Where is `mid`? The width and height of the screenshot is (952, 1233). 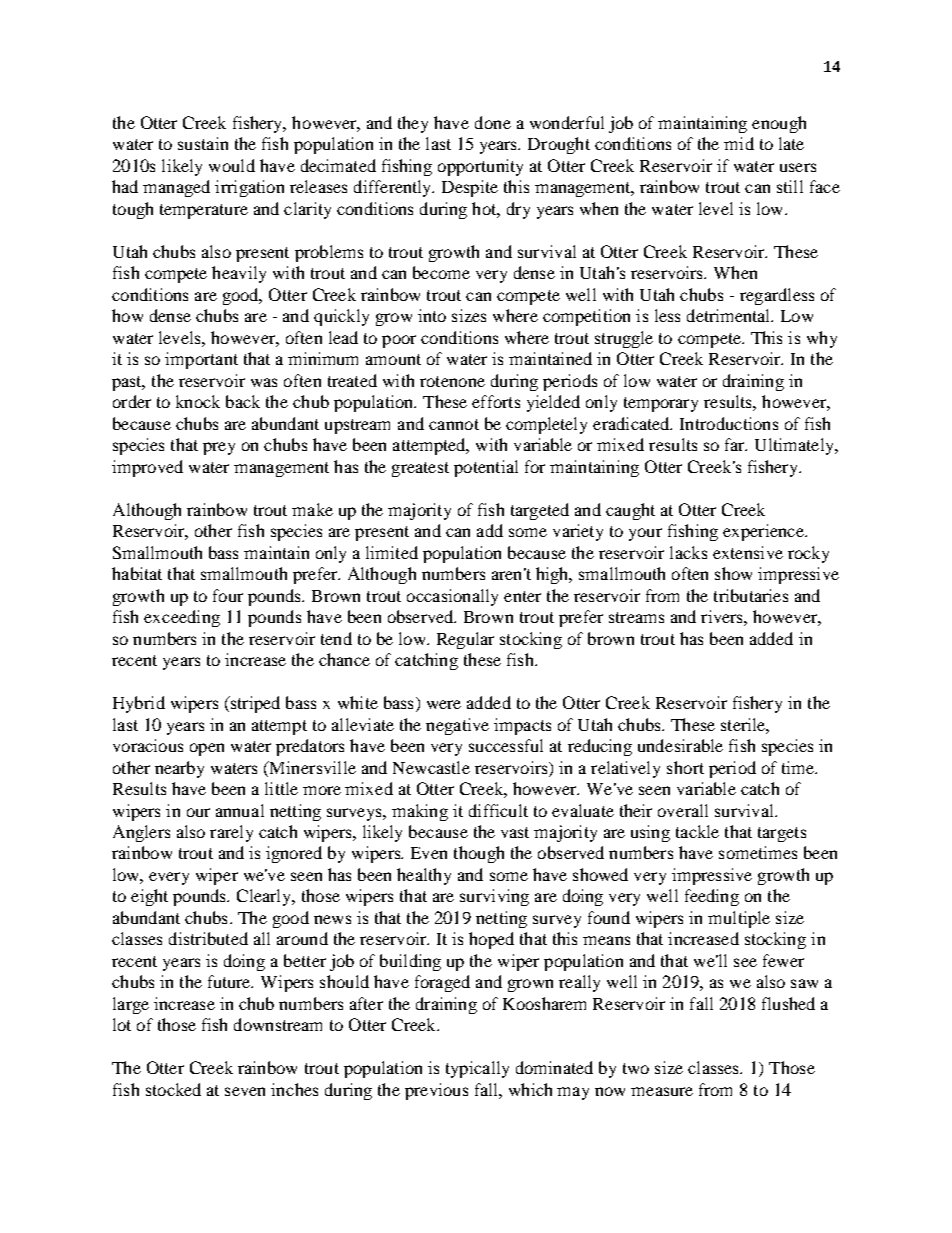
mid is located at coordinates (739, 143).
